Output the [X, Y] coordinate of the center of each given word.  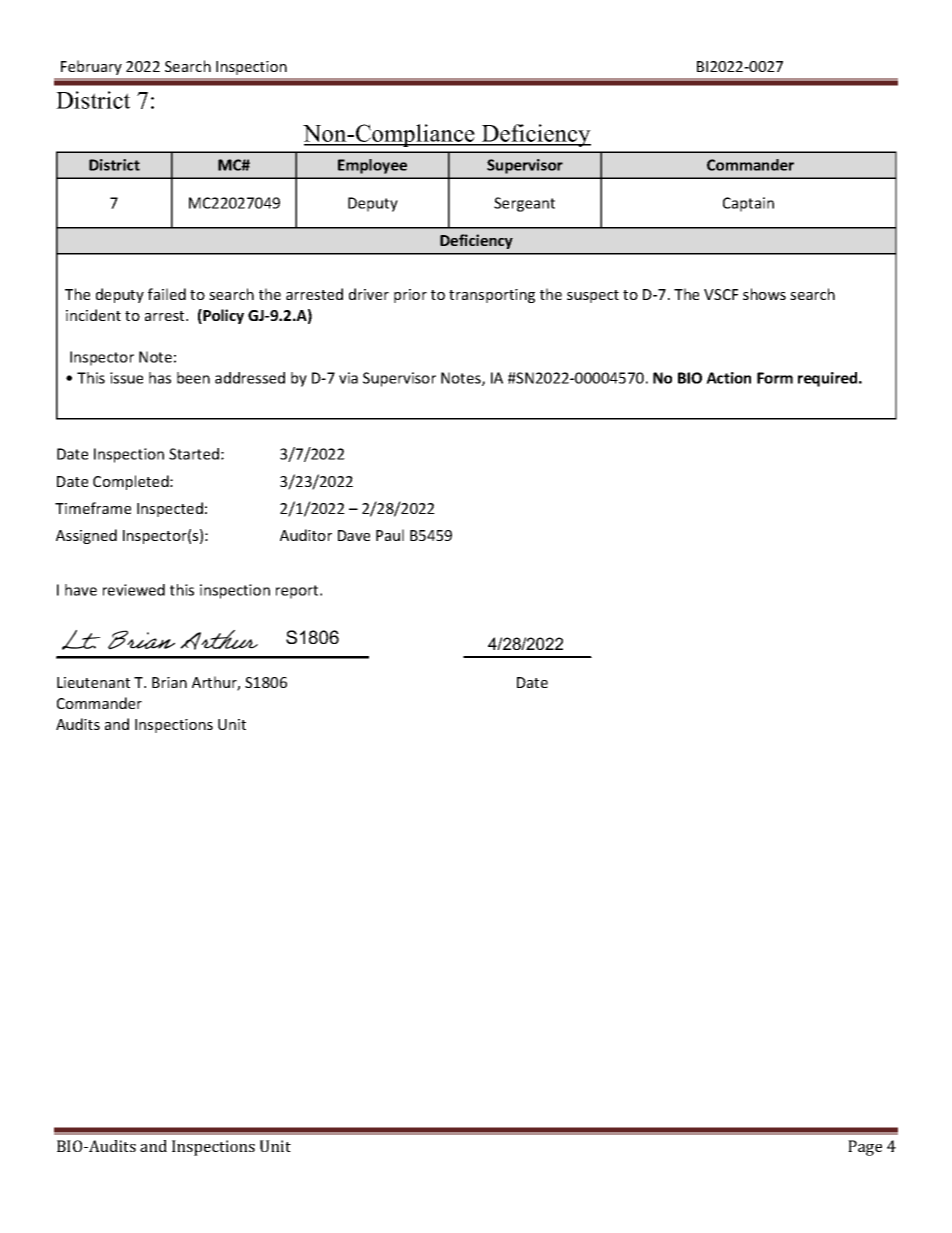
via [348, 378]
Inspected [170, 509]
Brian [169, 682]
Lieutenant [93, 682]
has [160, 378]
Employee [372, 166]
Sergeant [524, 204]
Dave [354, 535]
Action [728, 378]
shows [764, 294]
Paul [390, 535]
